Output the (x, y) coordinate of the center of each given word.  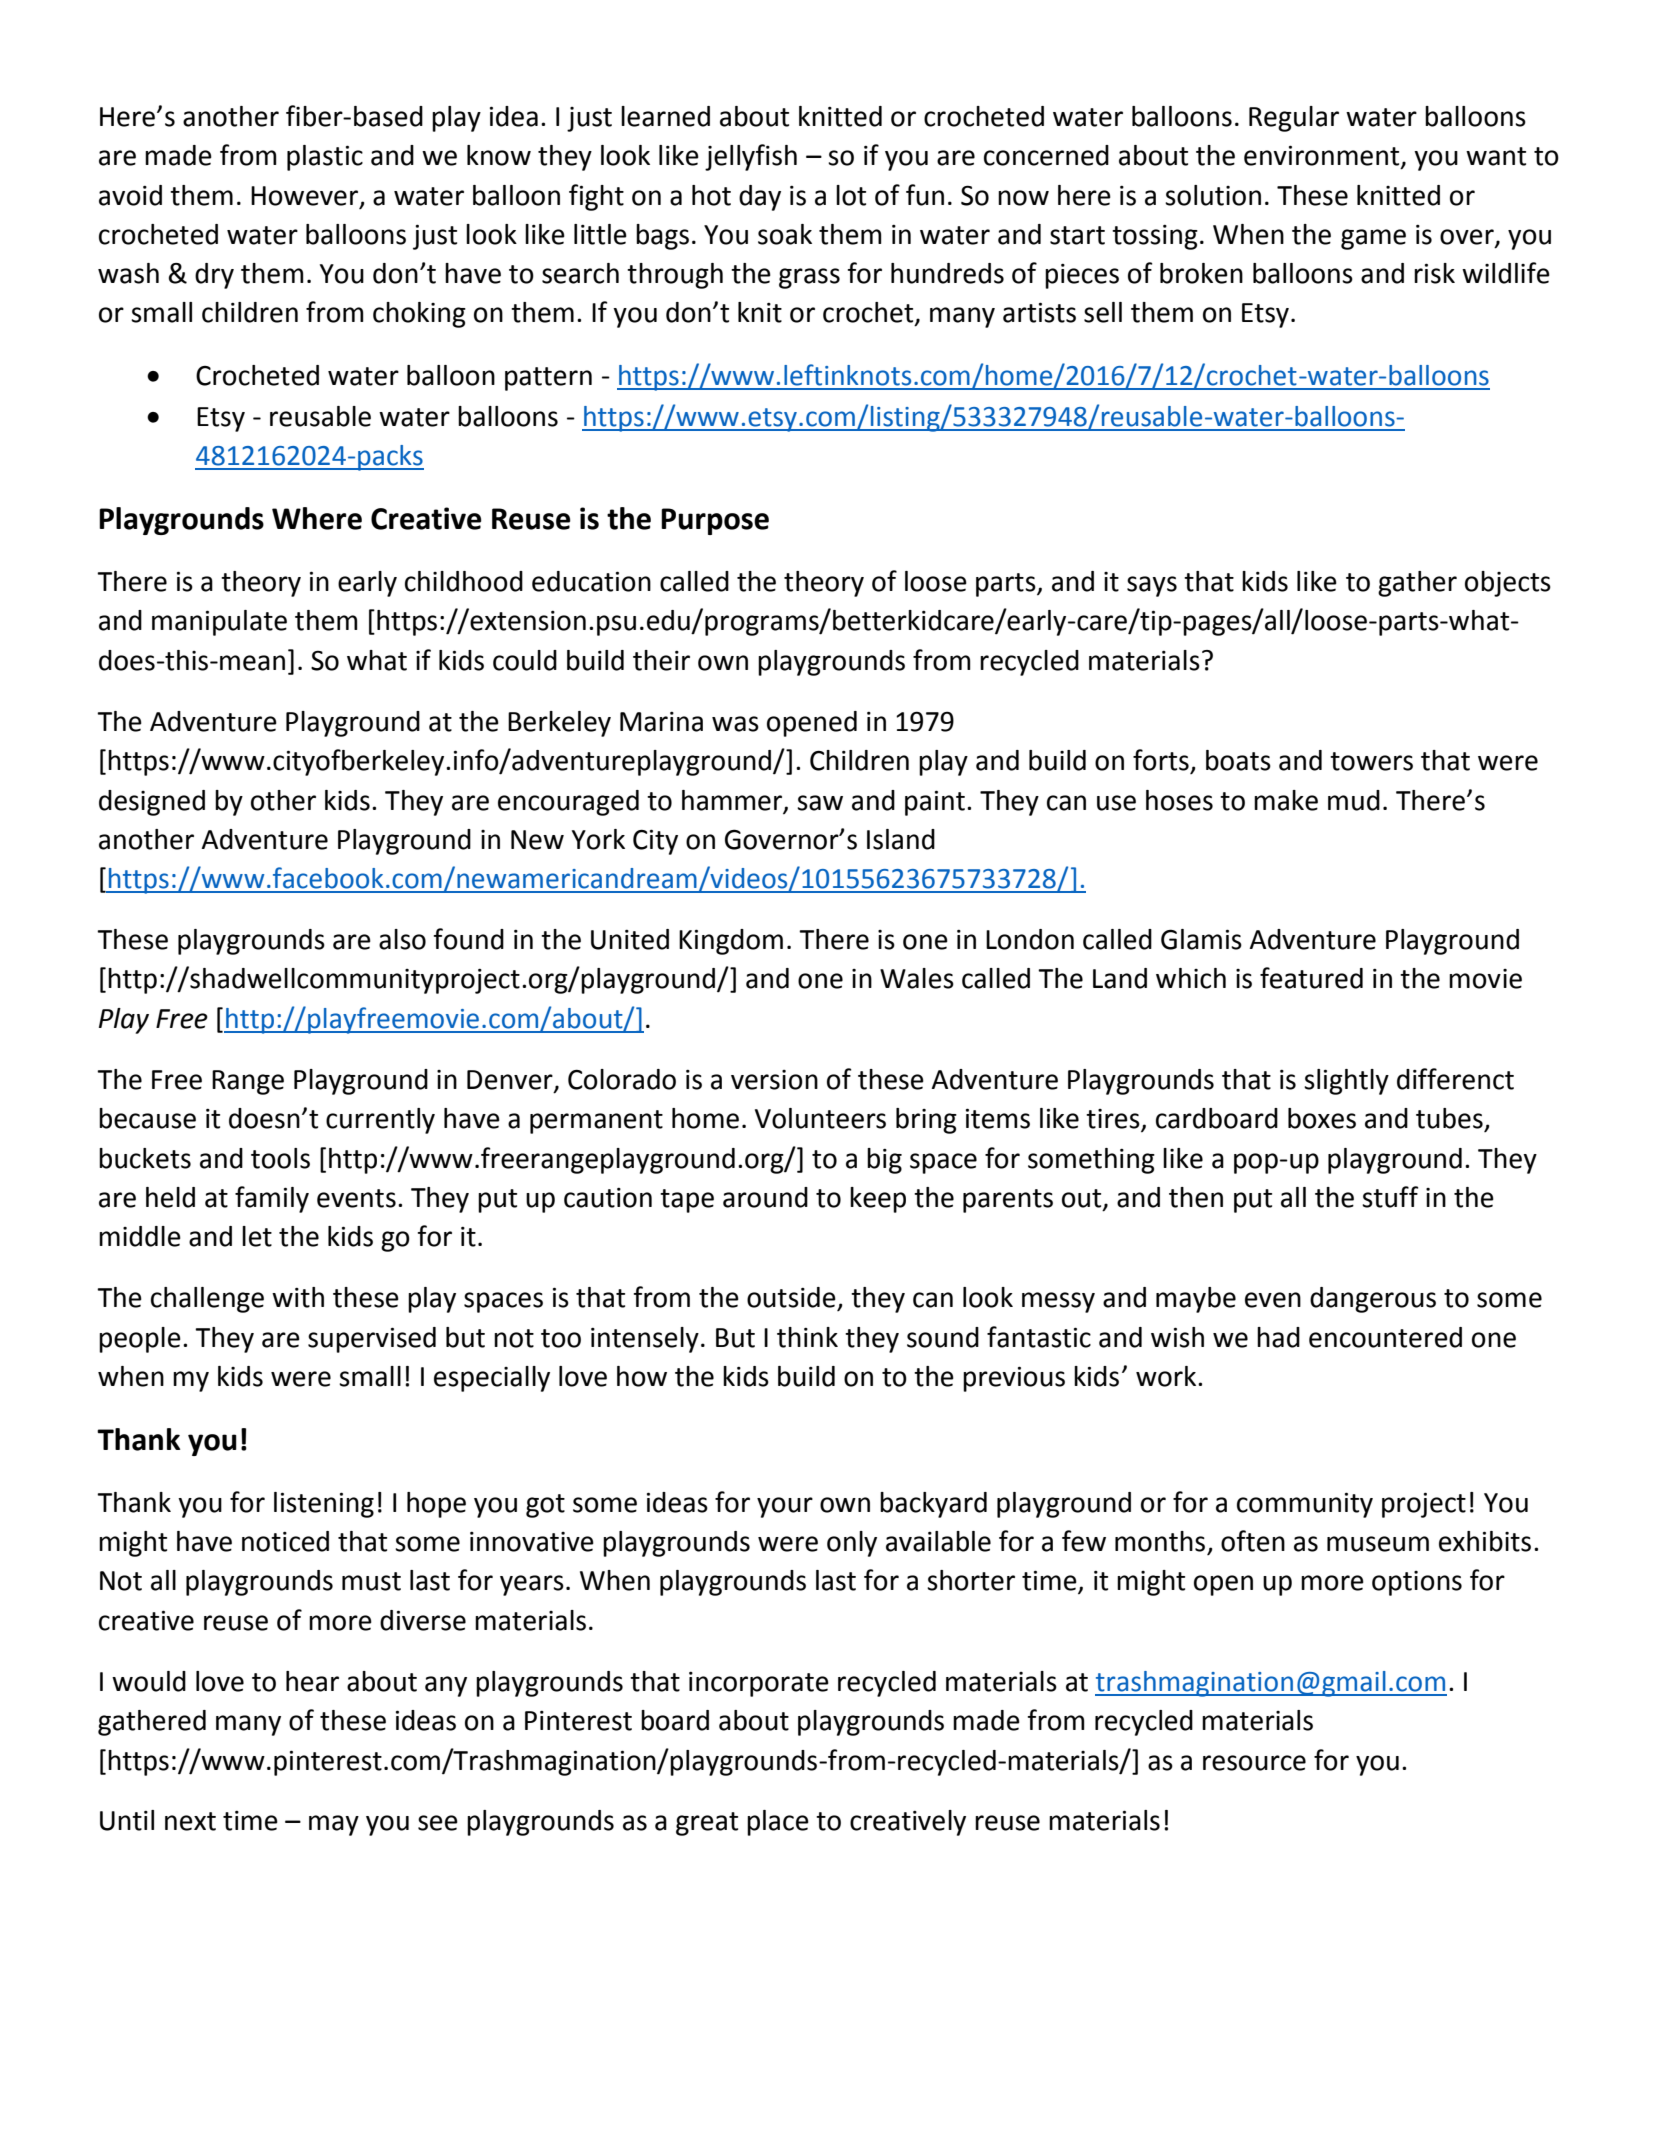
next (190, 1821)
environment (1323, 156)
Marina (661, 722)
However (306, 196)
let (257, 1236)
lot (851, 195)
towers (1371, 761)
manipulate (219, 623)
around (765, 1197)
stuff (1390, 1197)
